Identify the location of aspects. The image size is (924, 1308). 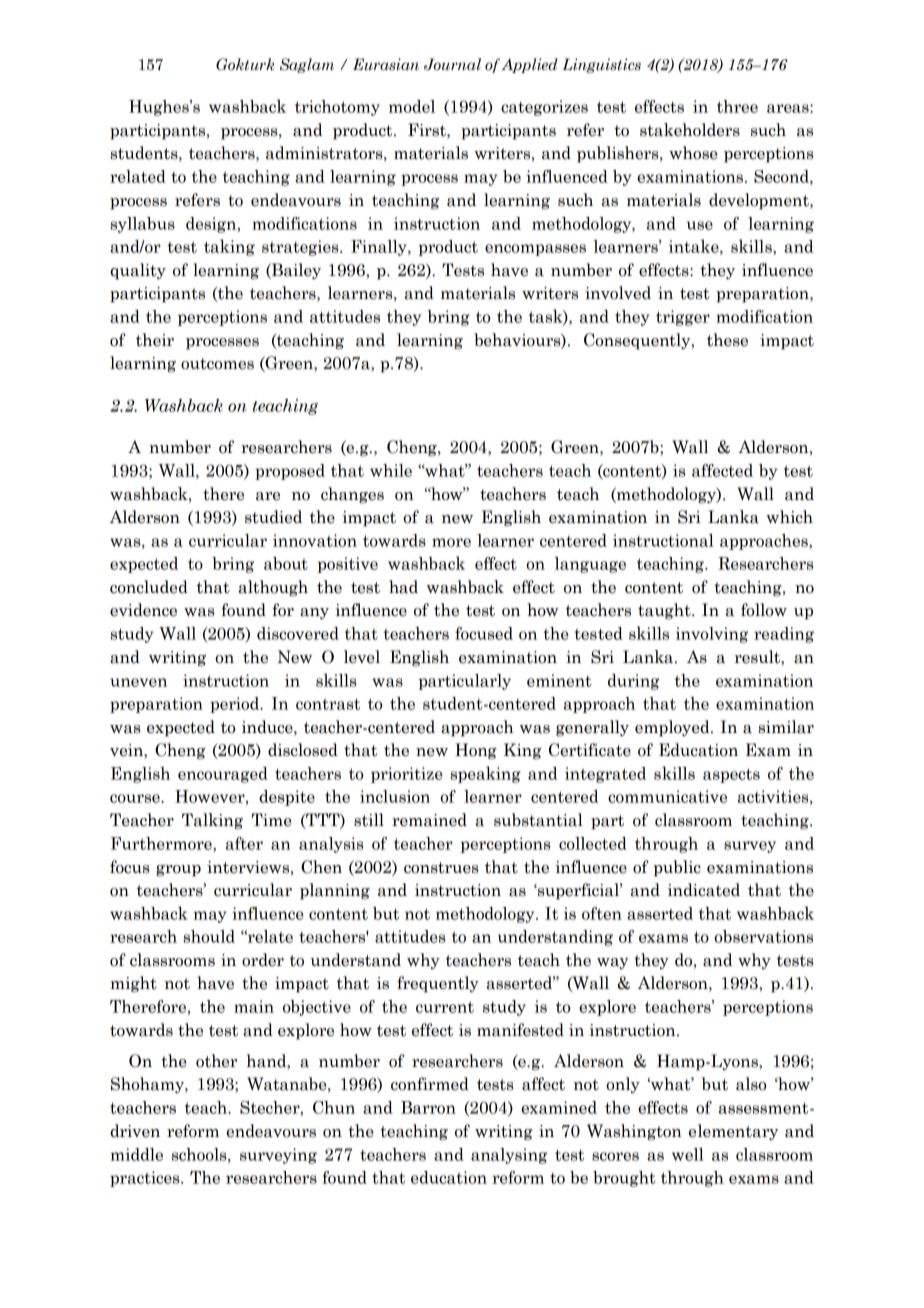
(731, 775).
